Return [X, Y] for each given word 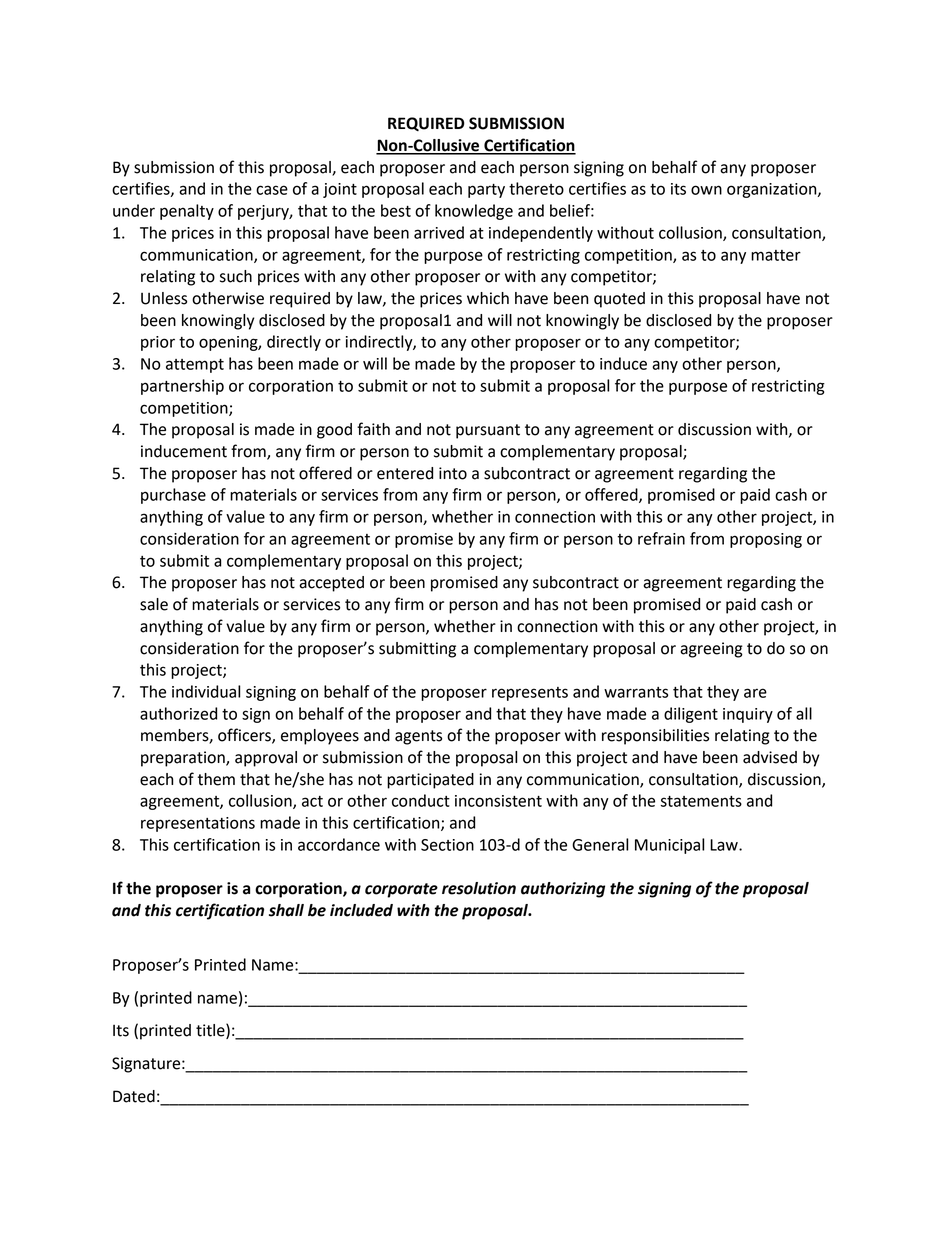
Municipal [669, 846]
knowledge [474, 212]
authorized [178, 713]
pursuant [488, 431]
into [453, 473]
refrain [661, 538]
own [706, 190]
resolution [479, 888]
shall [286, 910]
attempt [195, 366]
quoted [619, 300]
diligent [691, 715]
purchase [173, 496]
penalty [187, 212]
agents [418, 737]
